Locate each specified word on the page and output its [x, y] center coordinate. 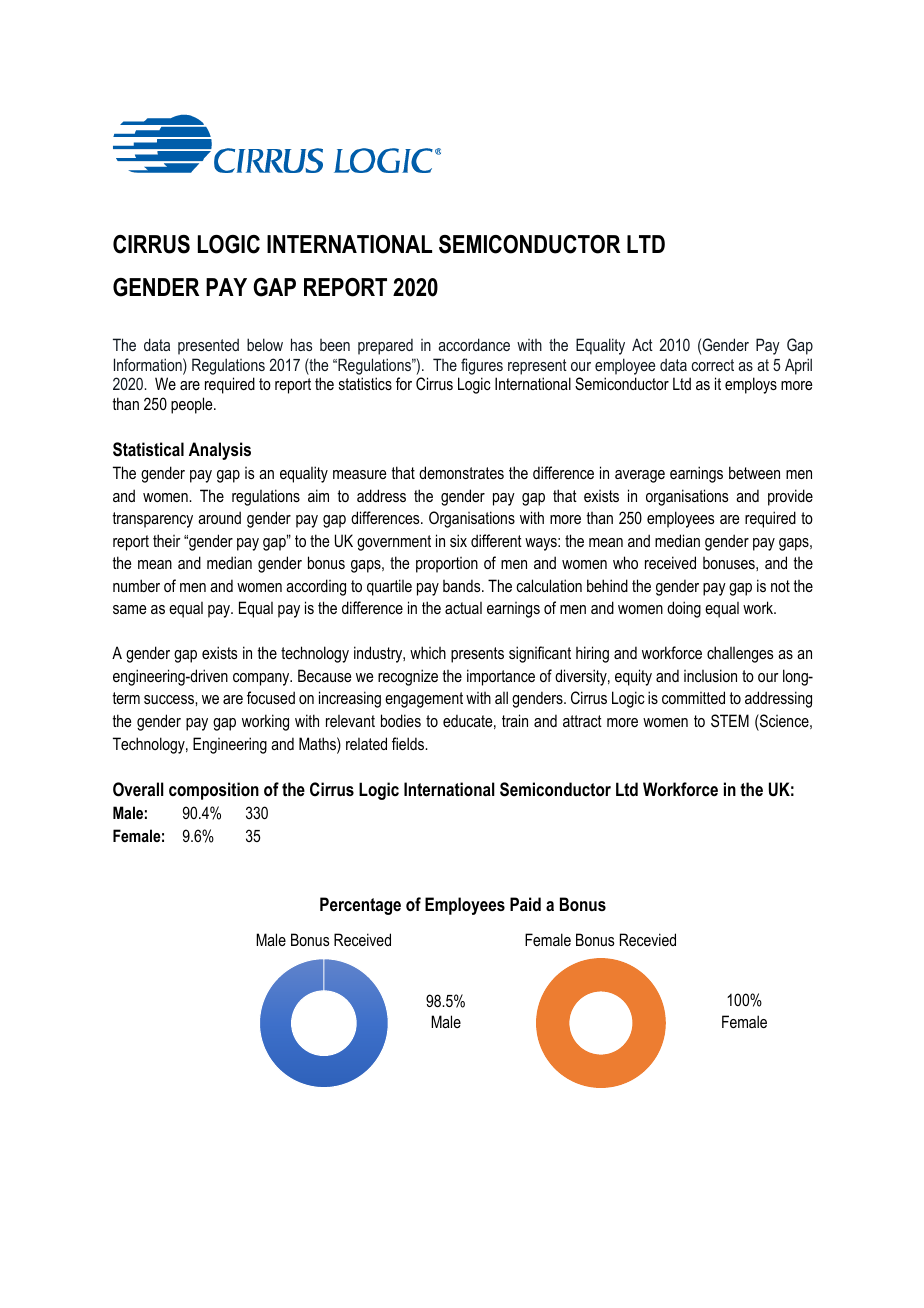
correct [713, 365]
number [136, 585]
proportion [447, 565]
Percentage [360, 906]
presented [208, 346]
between [754, 472]
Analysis [220, 451]
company [262, 679]
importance [501, 677]
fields [409, 743]
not [780, 586]
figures [482, 366]
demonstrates [461, 472]
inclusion [710, 675]
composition [214, 791]
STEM [730, 720]
